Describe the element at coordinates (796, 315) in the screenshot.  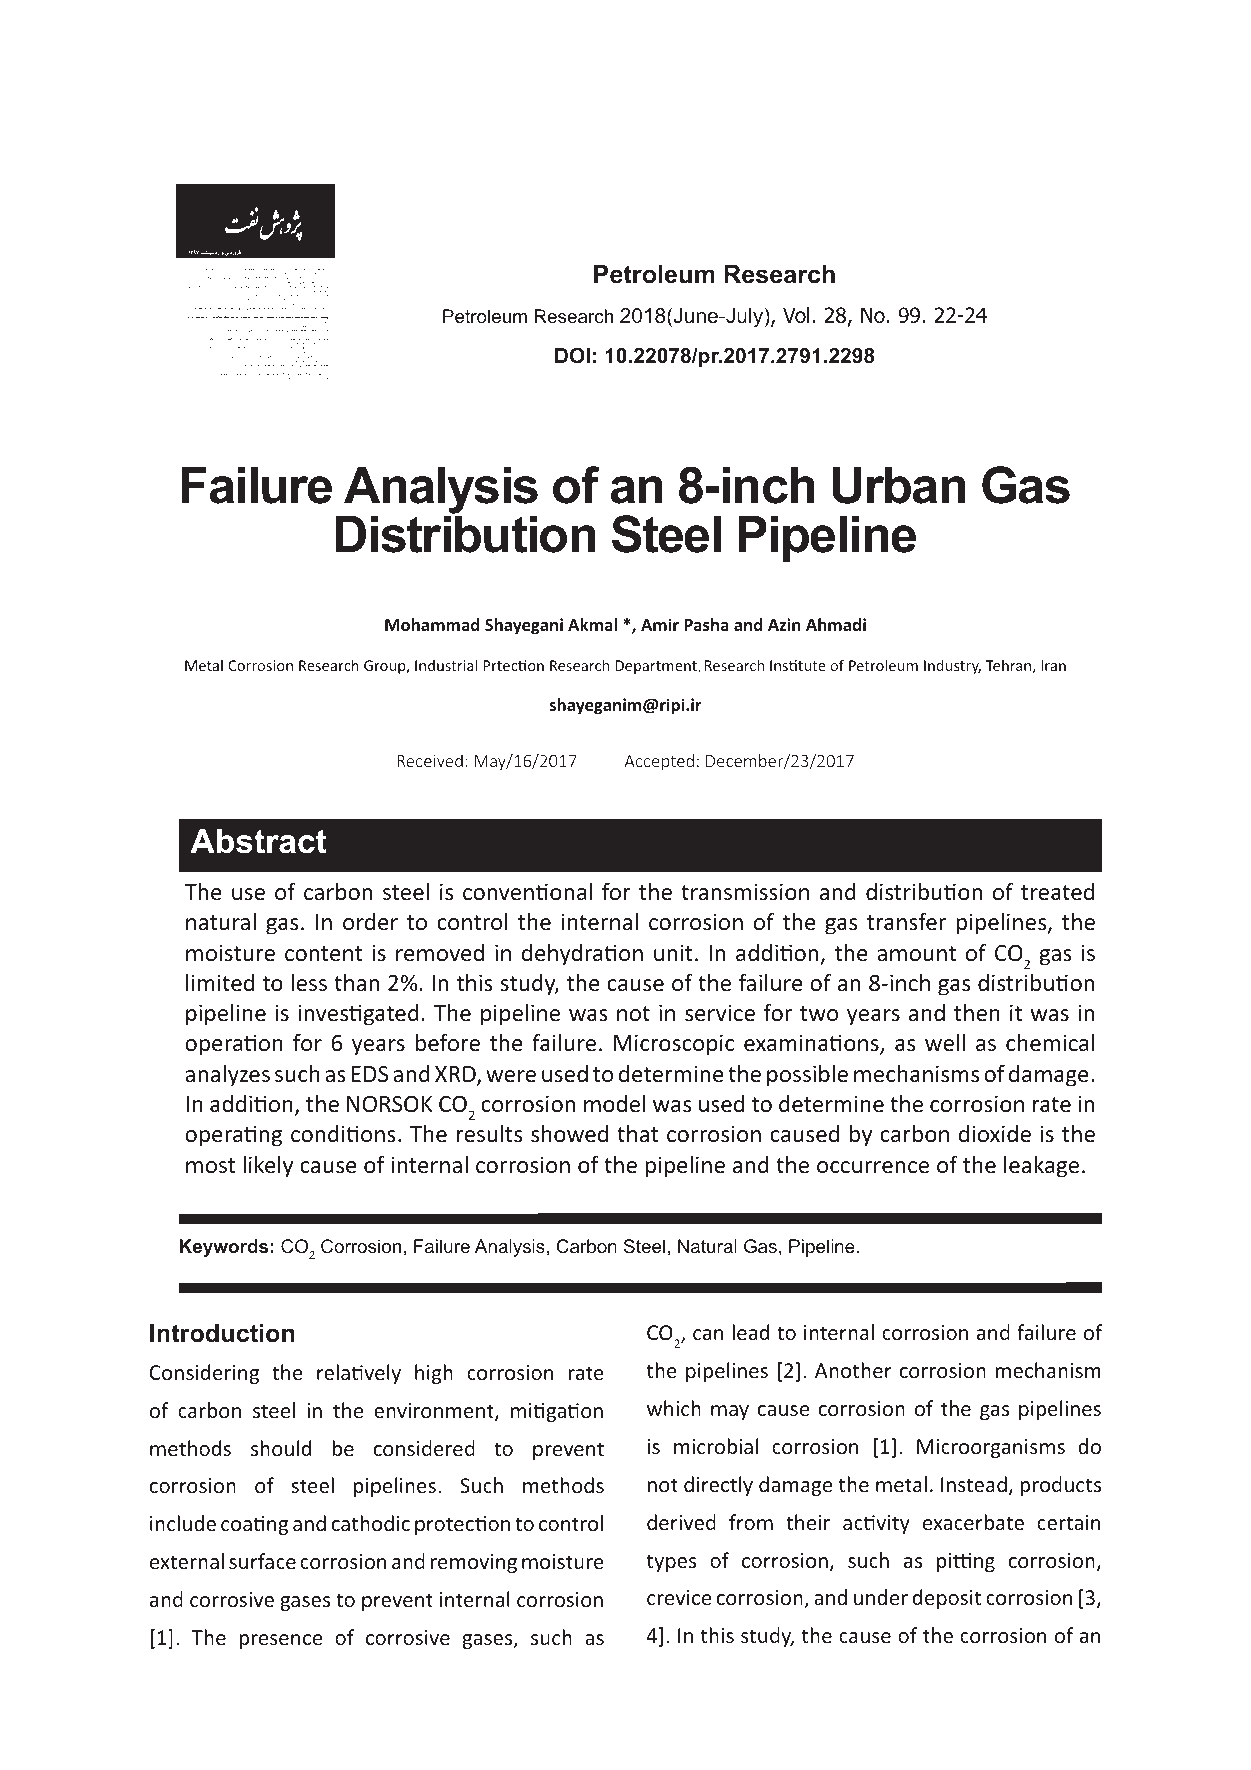
I see `Vol` at that location.
